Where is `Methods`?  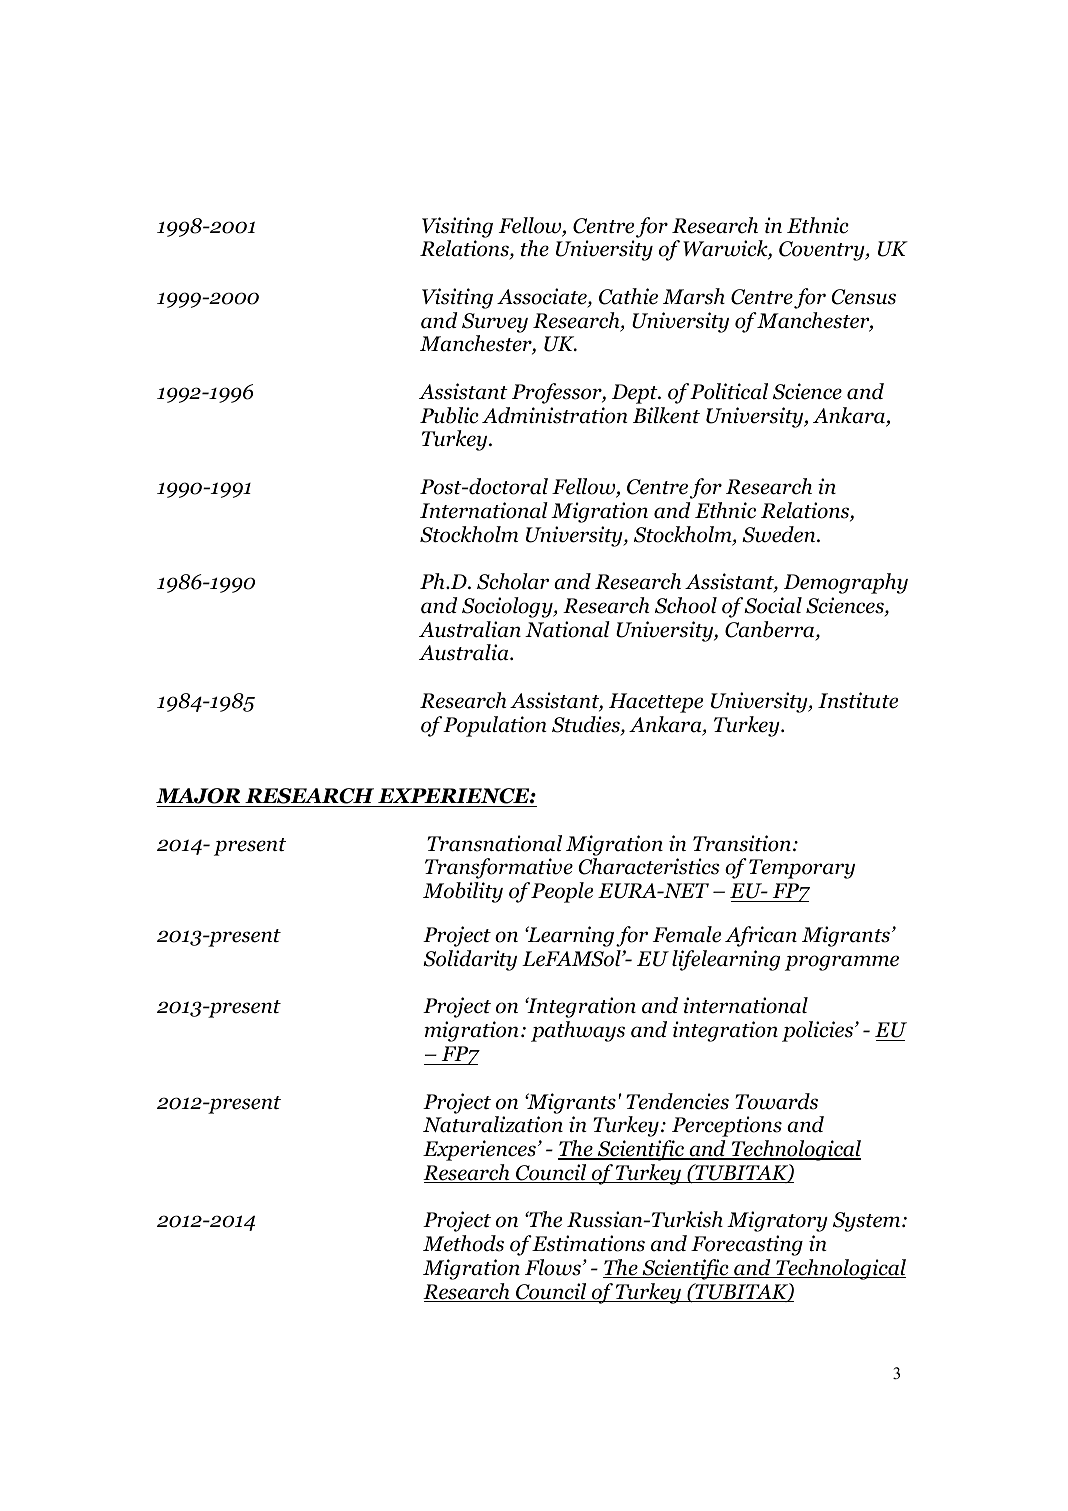 Methods is located at coordinates (463, 1243).
